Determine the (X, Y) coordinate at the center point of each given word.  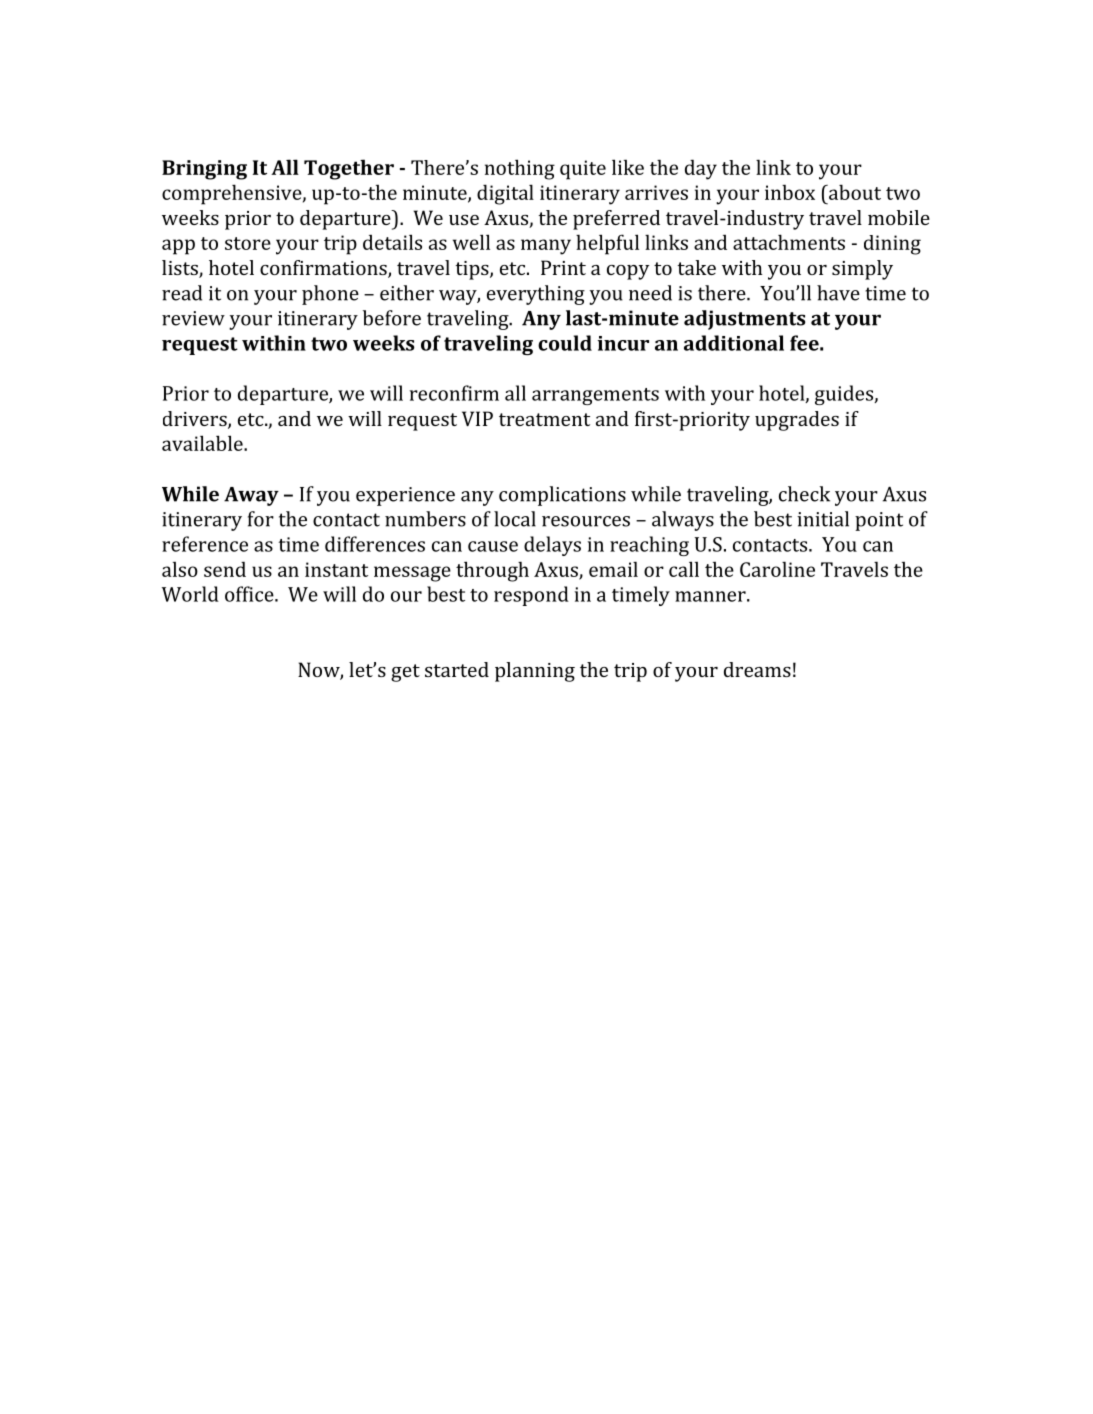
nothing (520, 169)
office (250, 594)
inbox (790, 192)
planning (535, 672)
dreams (757, 669)
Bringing (204, 170)
